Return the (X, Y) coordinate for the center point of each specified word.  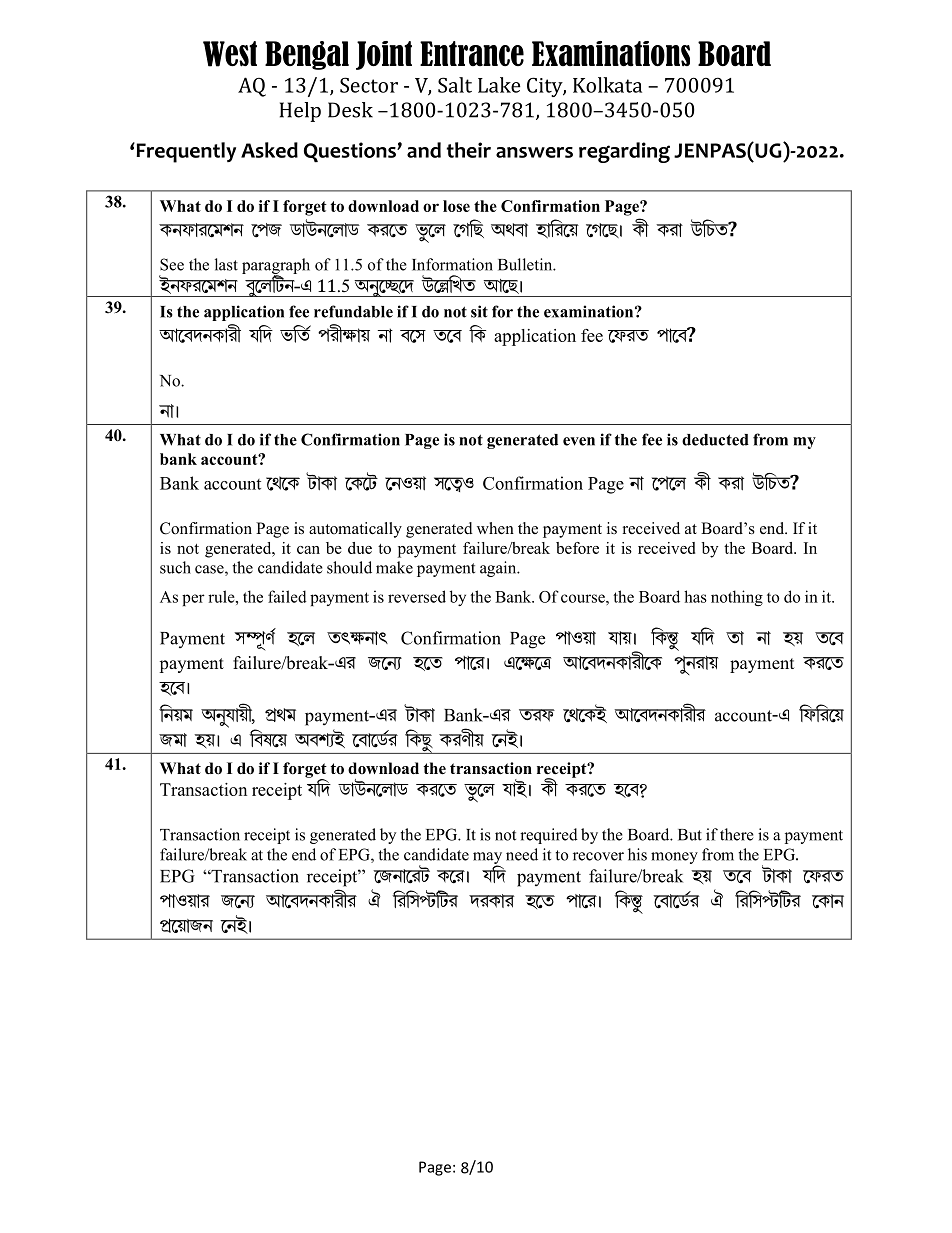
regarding (624, 152)
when (495, 528)
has (695, 596)
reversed (417, 596)
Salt (455, 85)
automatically (355, 530)
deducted (715, 440)
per (193, 600)
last (226, 264)
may (487, 859)
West (230, 54)
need (522, 854)
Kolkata (607, 85)
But (690, 835)
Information (452, 264)
